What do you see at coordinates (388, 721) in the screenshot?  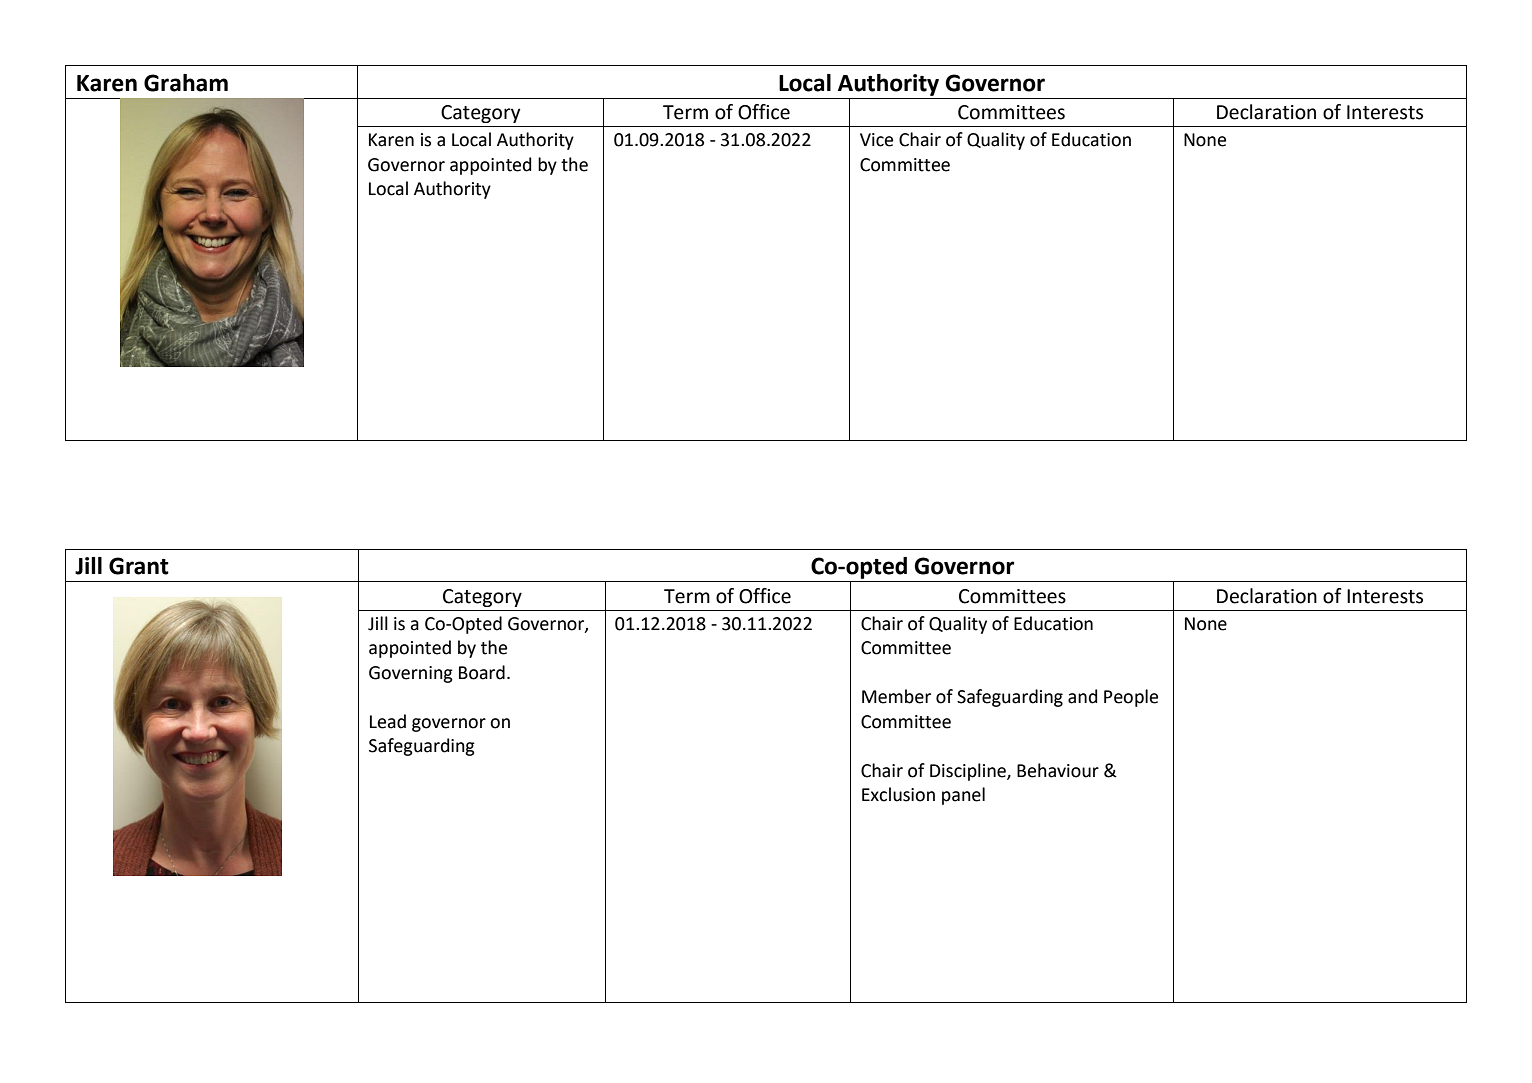 I see `Lead` at bounding box center [388, 721].
